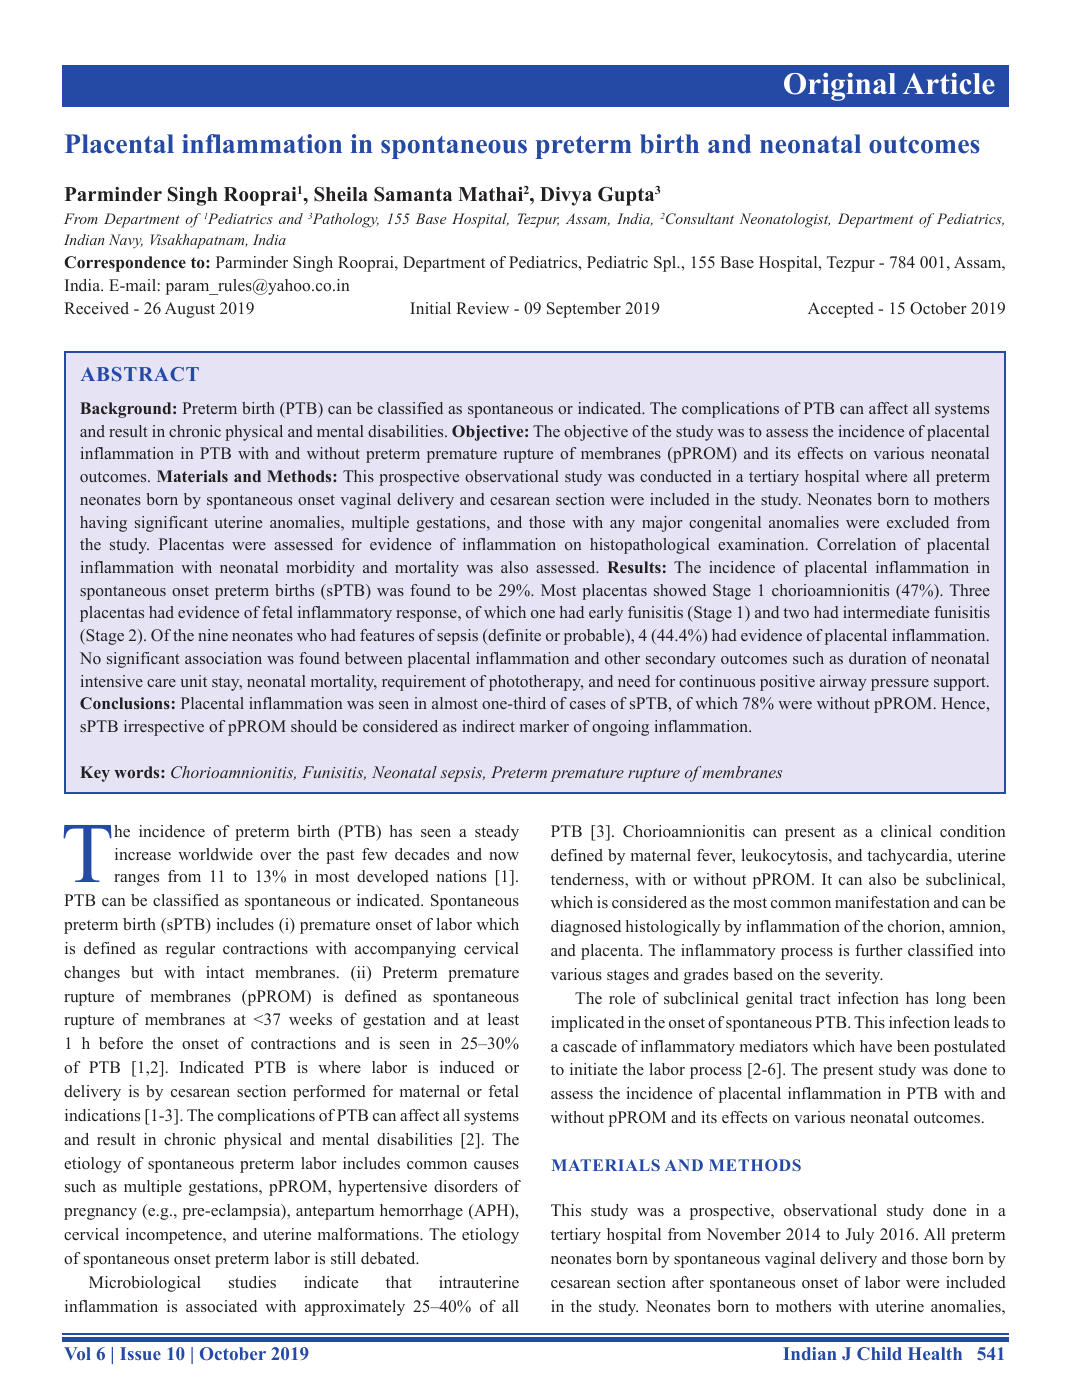 This page has width=1070, height=1385. I want to click on Child, so click(879, 1353).
